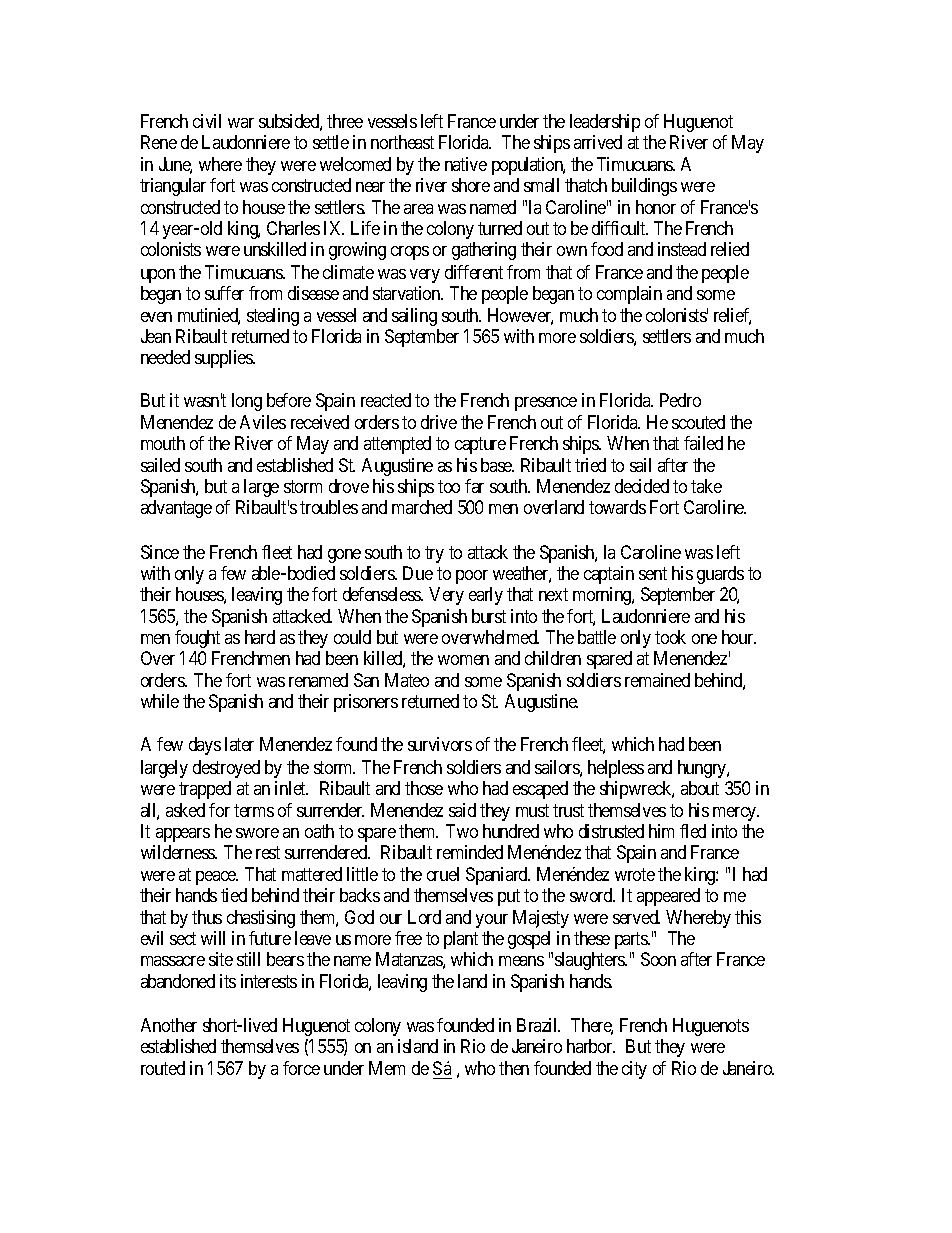  I want to click on sent, so click(653, 573).
